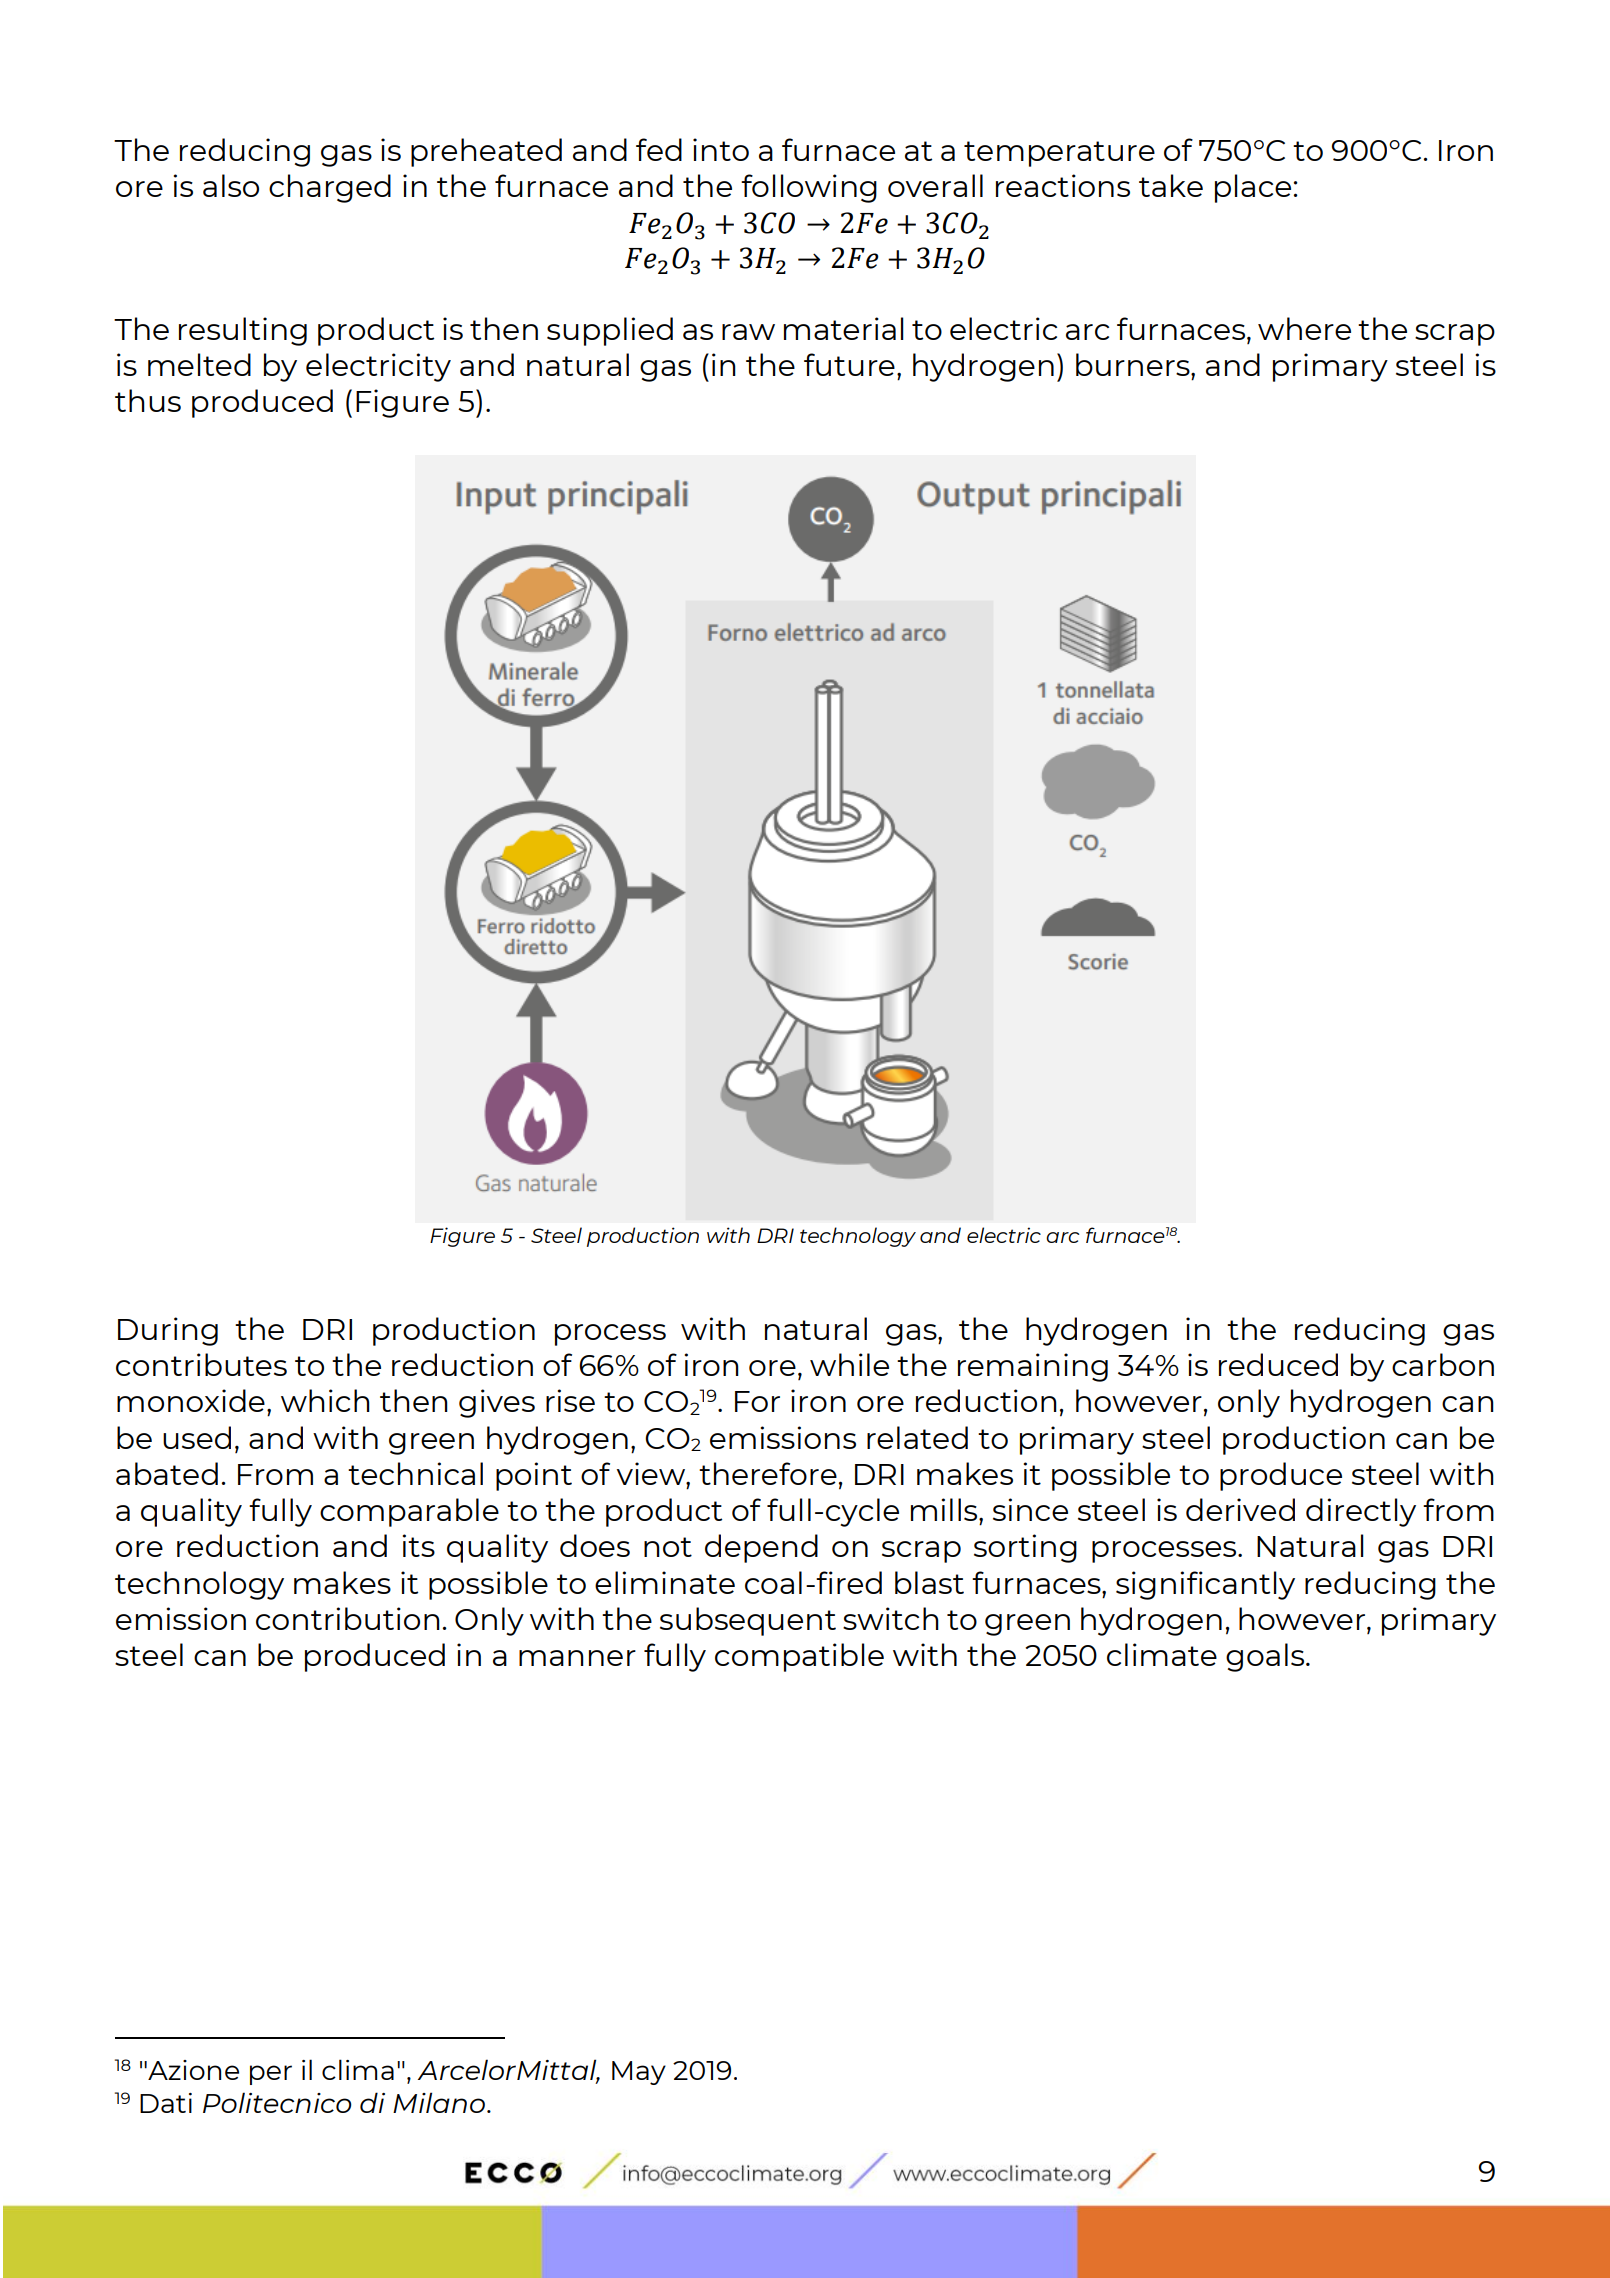  Describe the element at coordinates (849, 1364) in the document. I see `while` at that location.
